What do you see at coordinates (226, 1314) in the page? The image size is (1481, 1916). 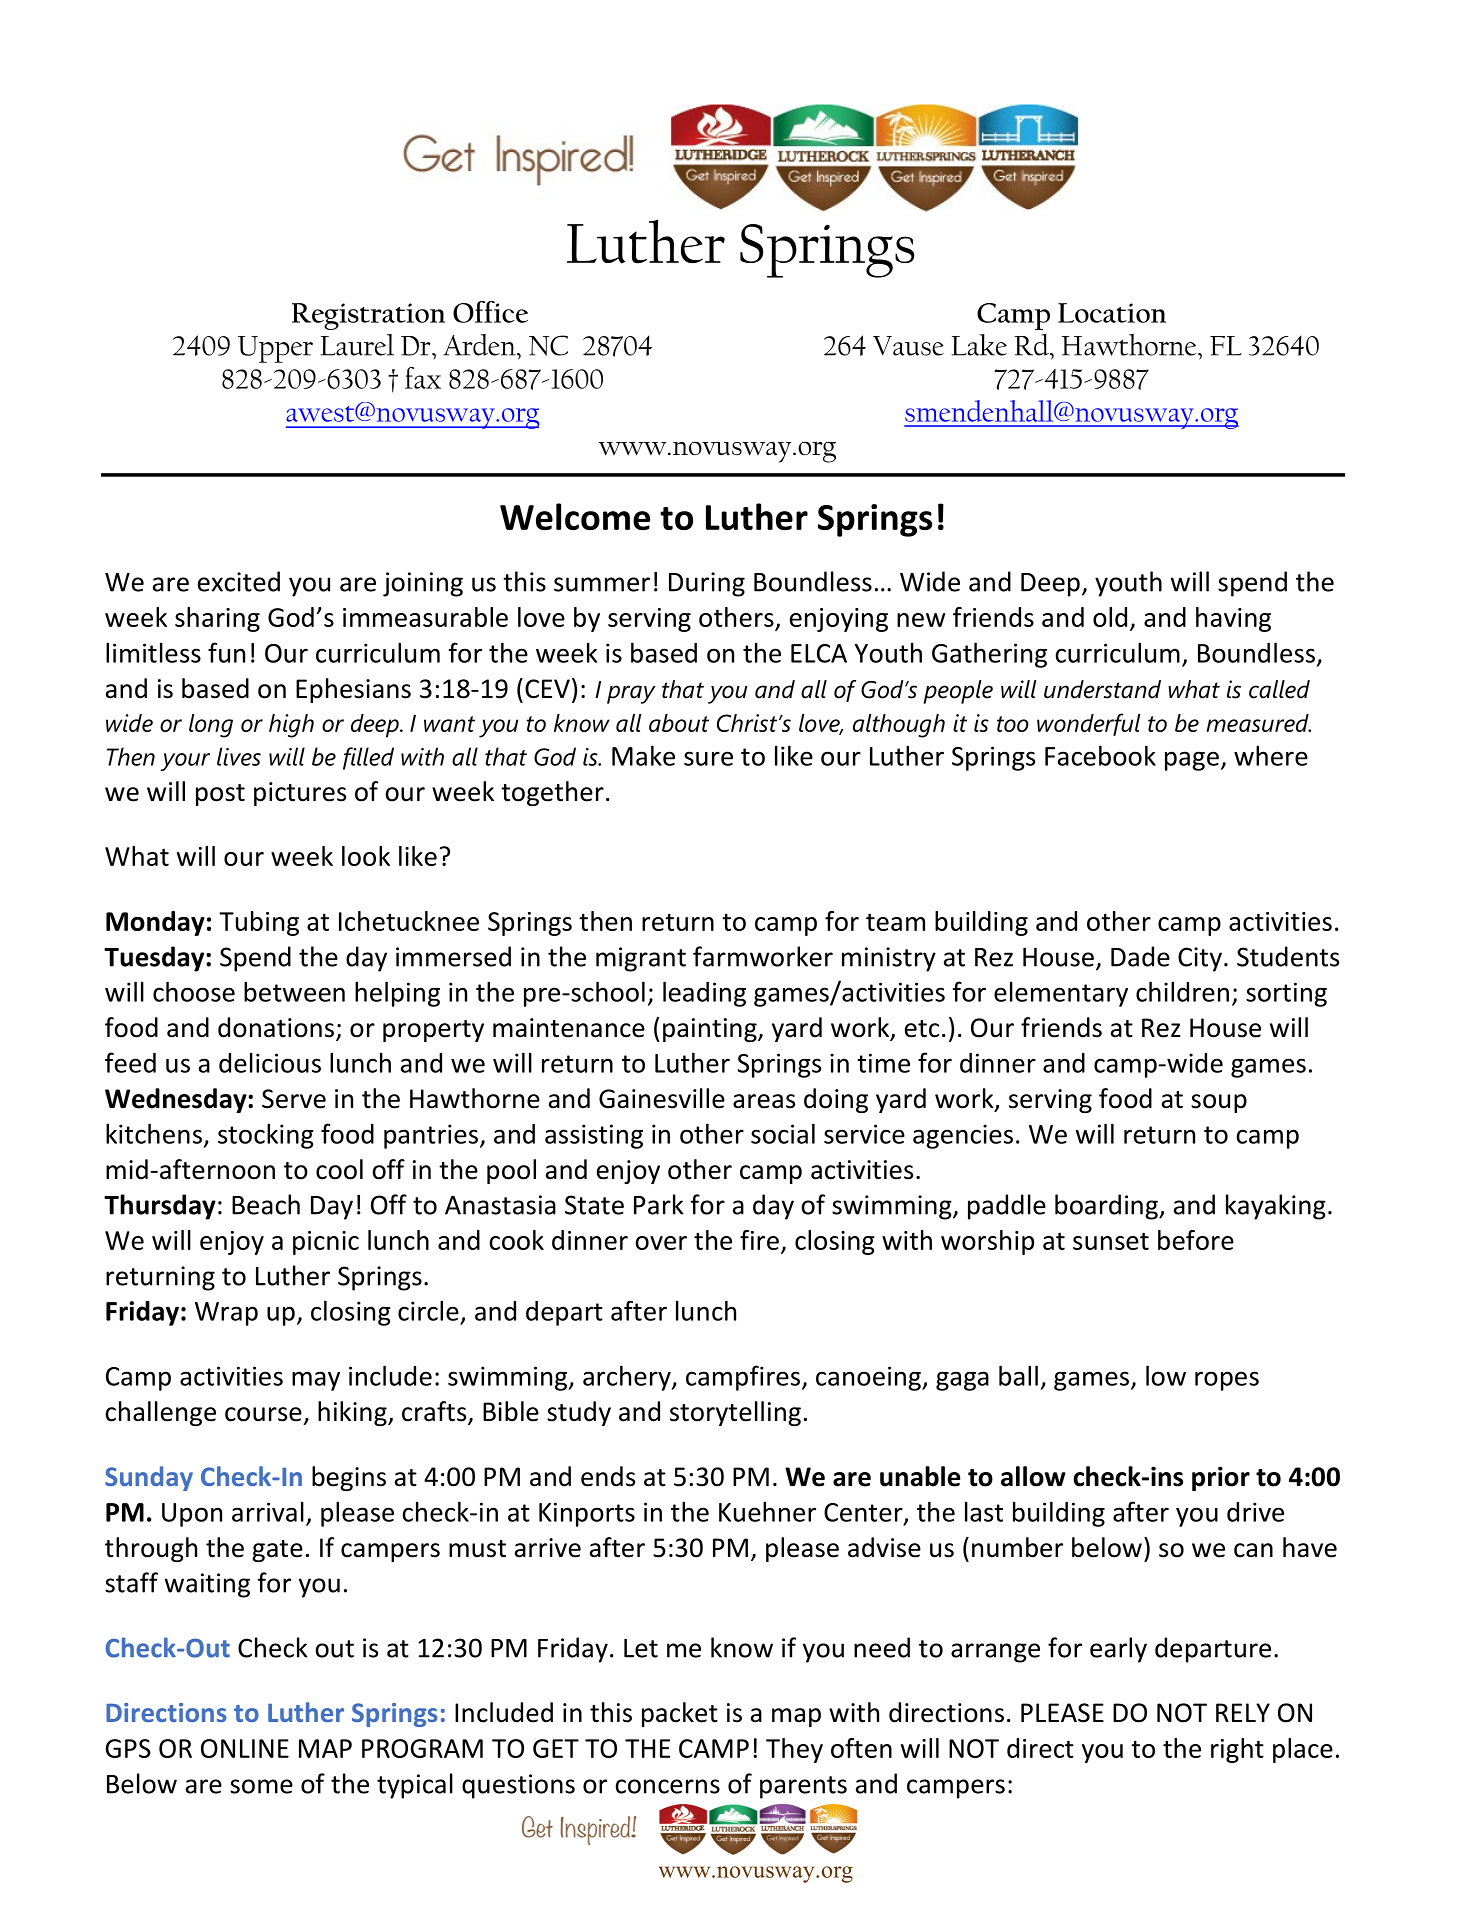 I see `Wrap` at bounding box center [226, 1314].
